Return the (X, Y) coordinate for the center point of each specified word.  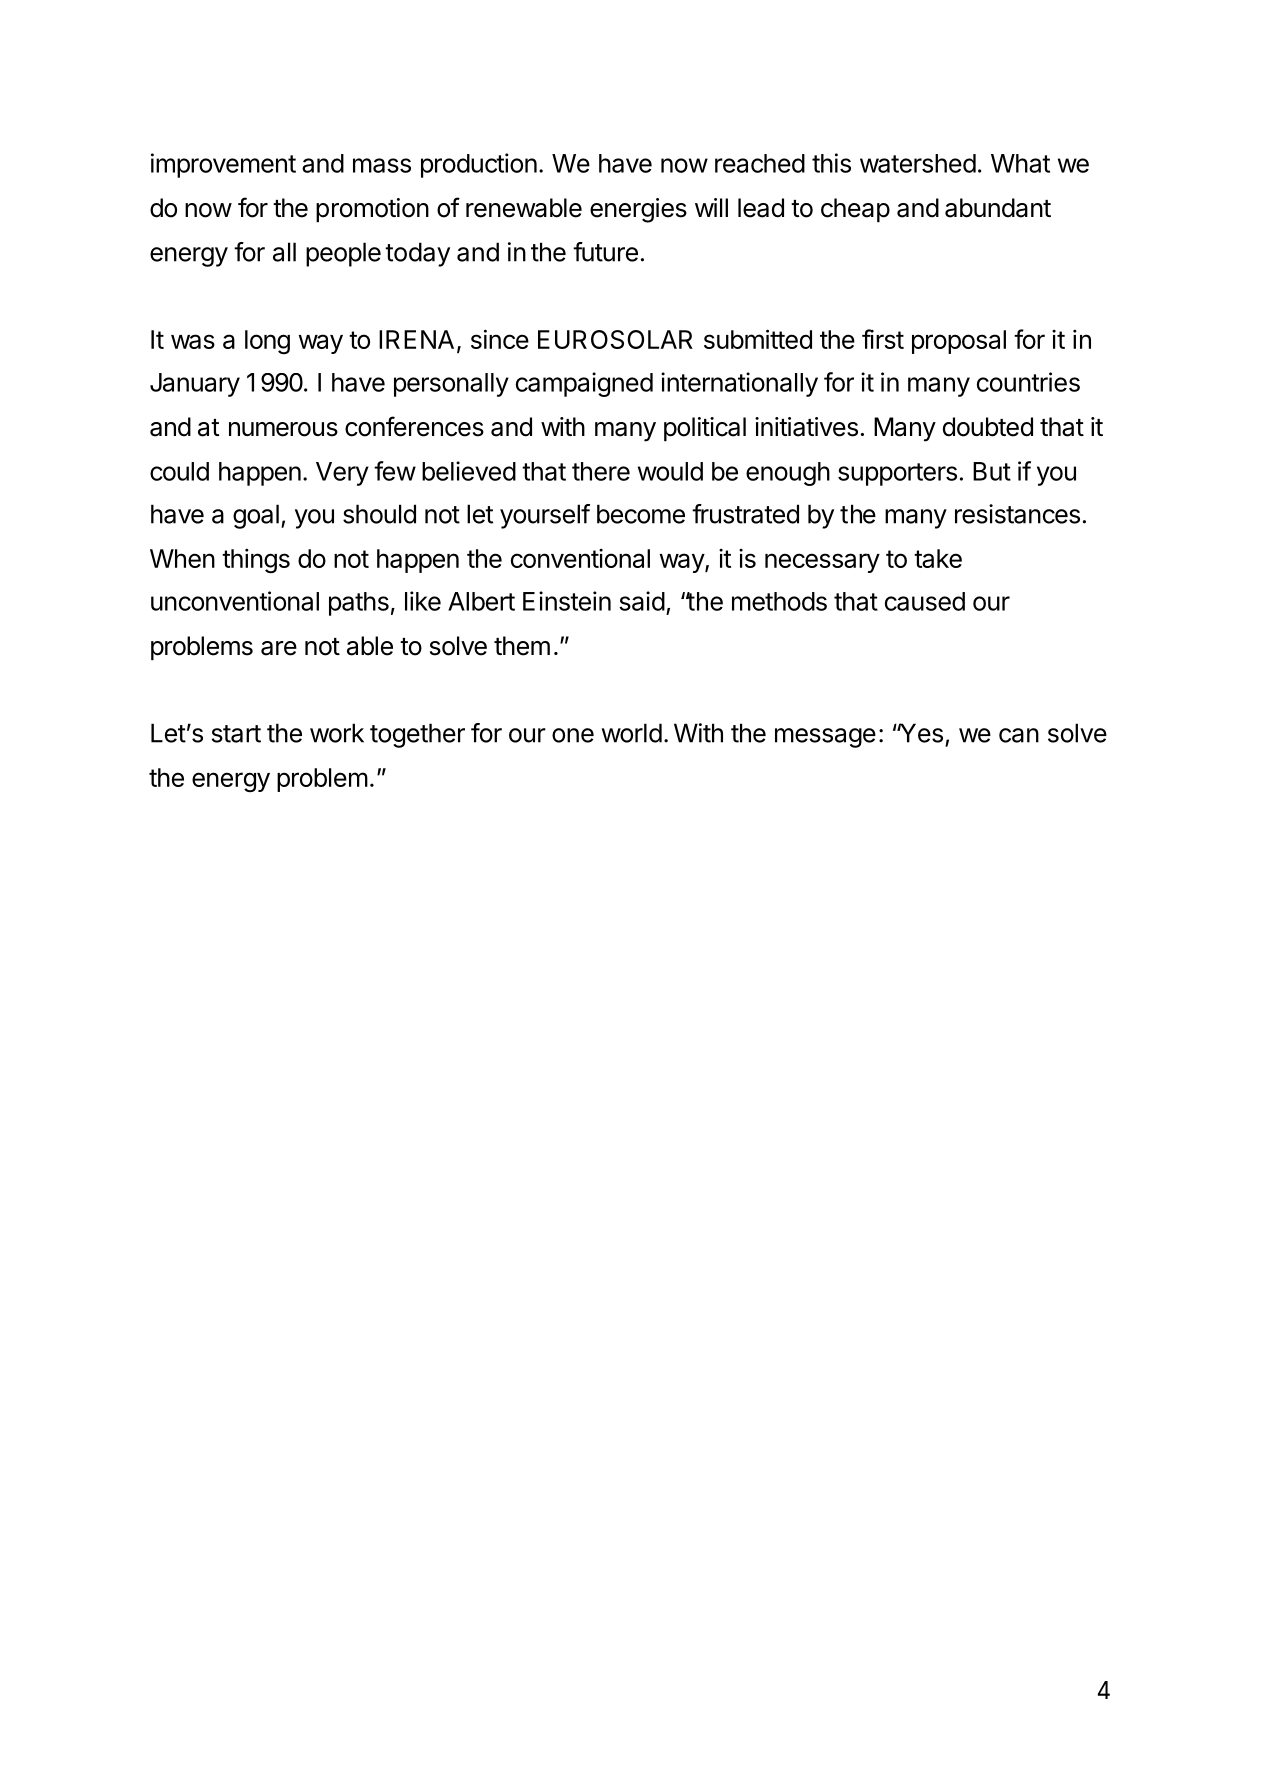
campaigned (584, 384)
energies (638, 210)
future (605, 252)
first (883, 339)
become (641, 514)
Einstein (567, 601)
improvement (223, 165)
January (195, 385)
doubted (988, 427)
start (236, 734)
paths (359, 604)
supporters (897, 474)
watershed (918, 163)
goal (256, 516)
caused (925, 601)
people (343, 254)
